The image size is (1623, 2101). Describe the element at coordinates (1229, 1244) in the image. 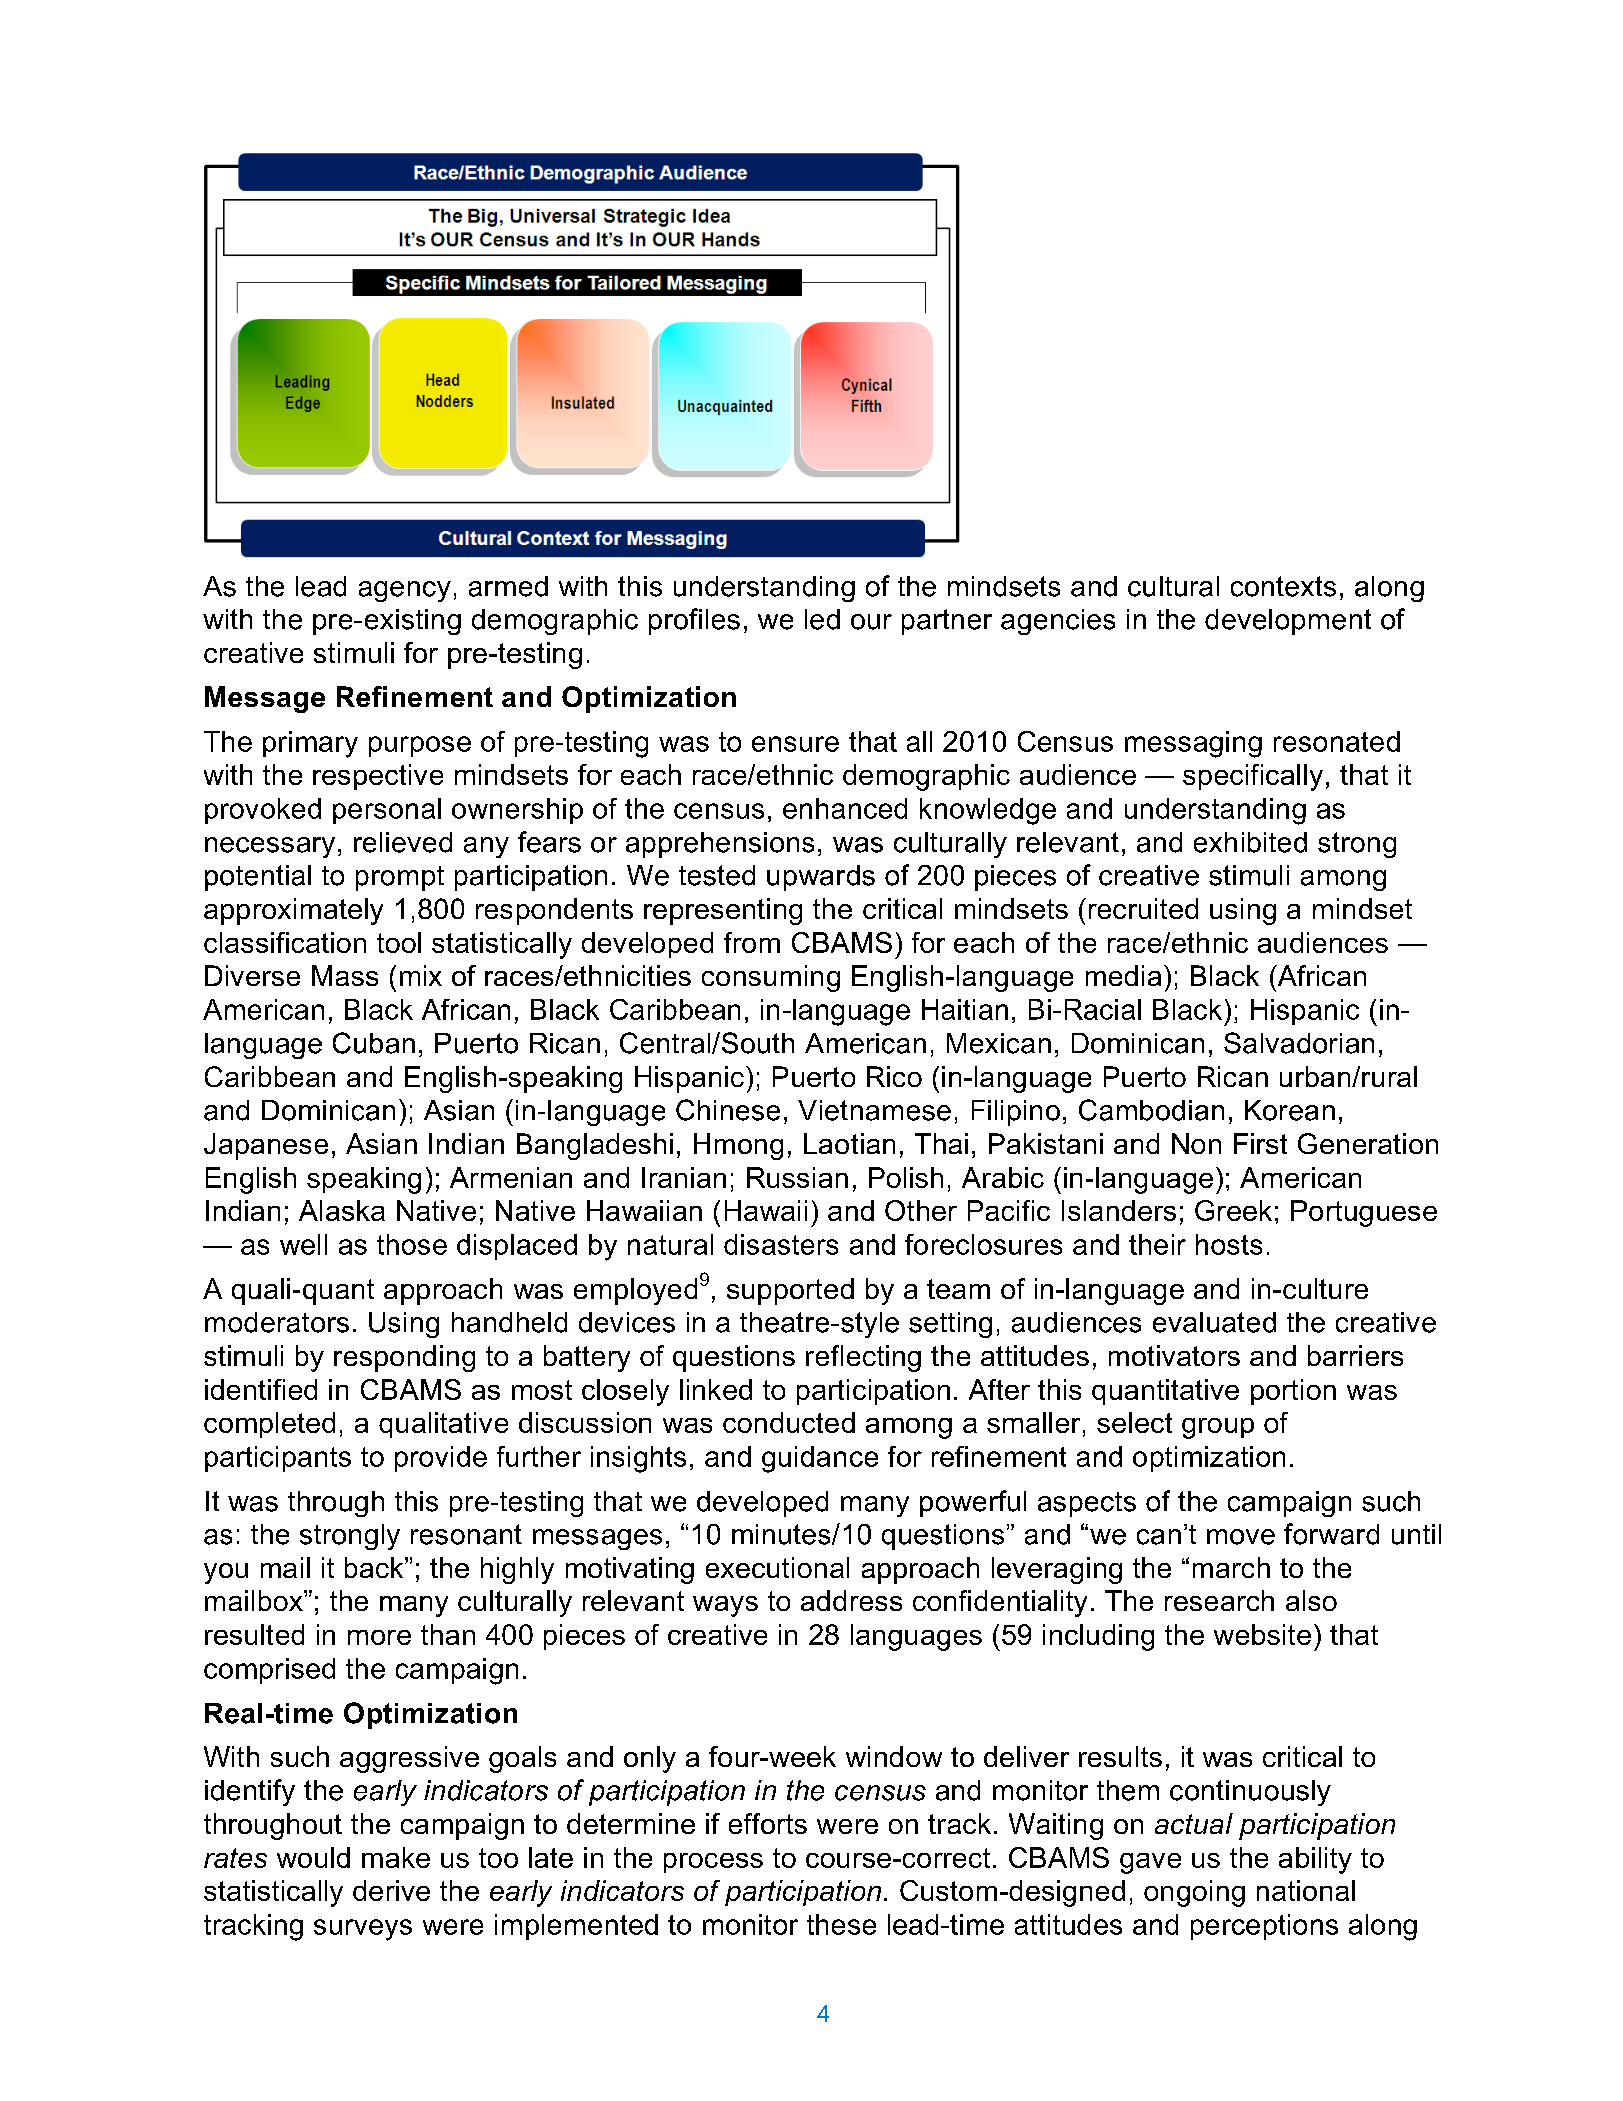

I see `hosts` at that location.
